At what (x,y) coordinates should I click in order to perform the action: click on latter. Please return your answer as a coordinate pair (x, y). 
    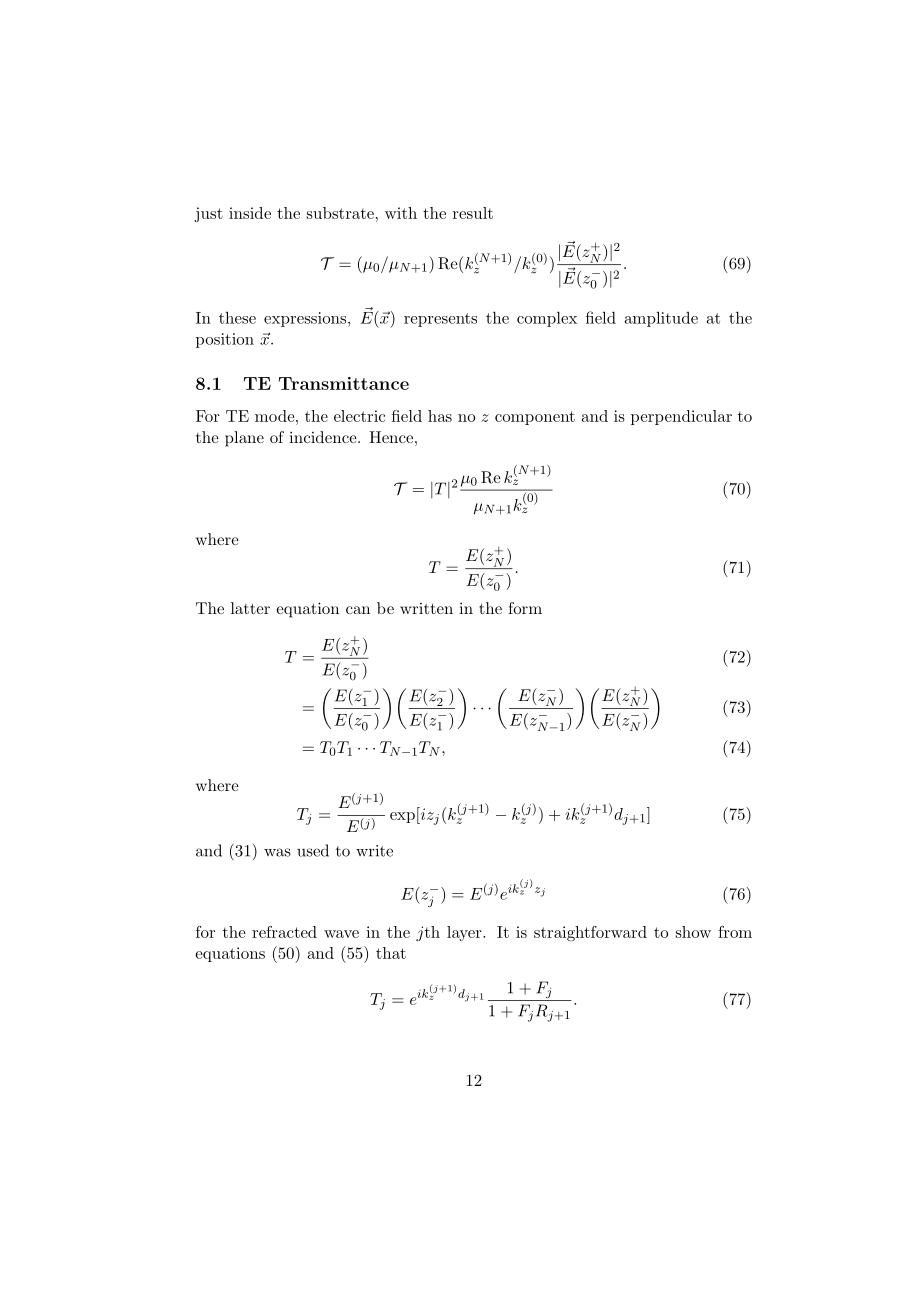
    Looking at the image, I should click on (250, 608).
